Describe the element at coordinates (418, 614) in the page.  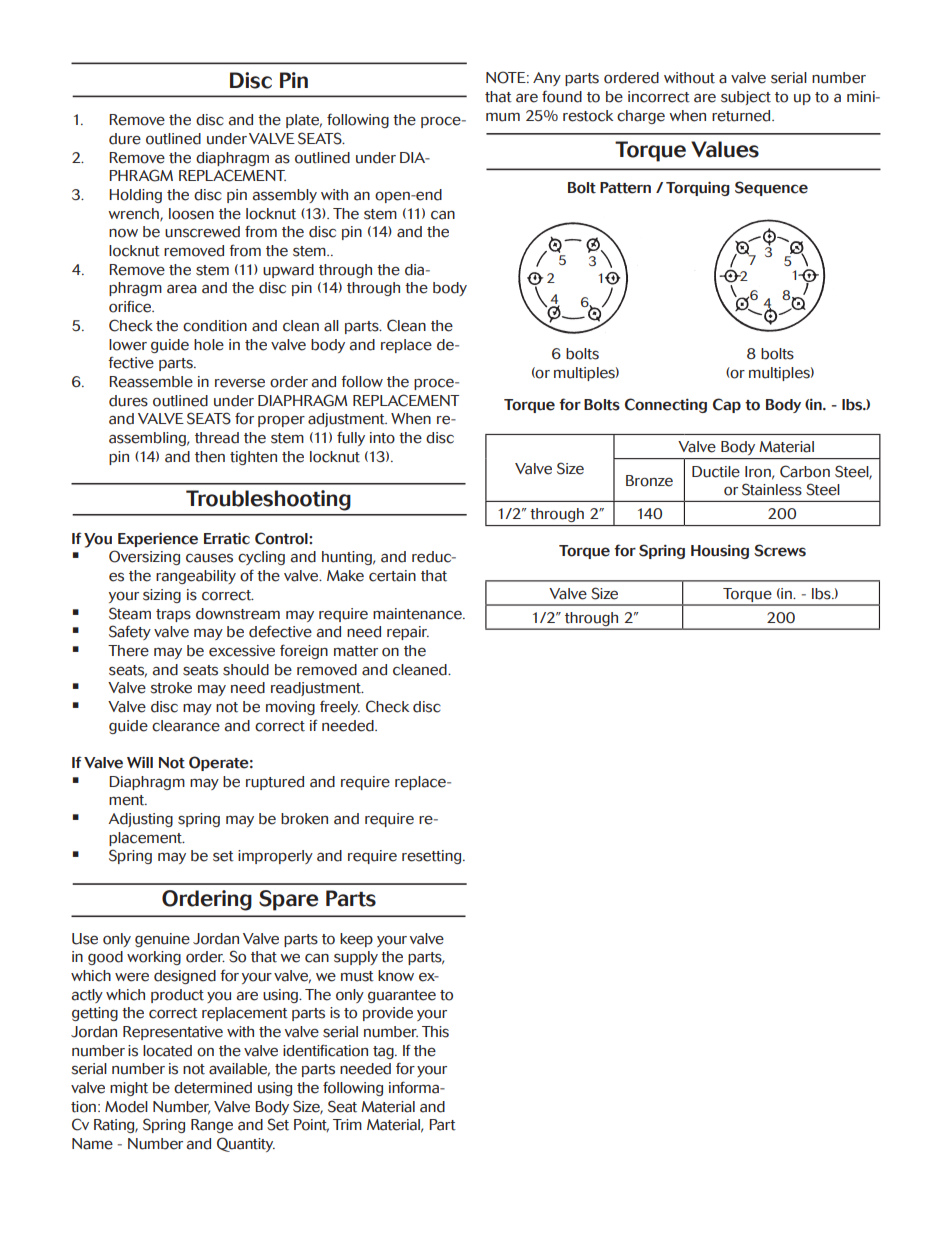
I see `maintenance` at that location.
